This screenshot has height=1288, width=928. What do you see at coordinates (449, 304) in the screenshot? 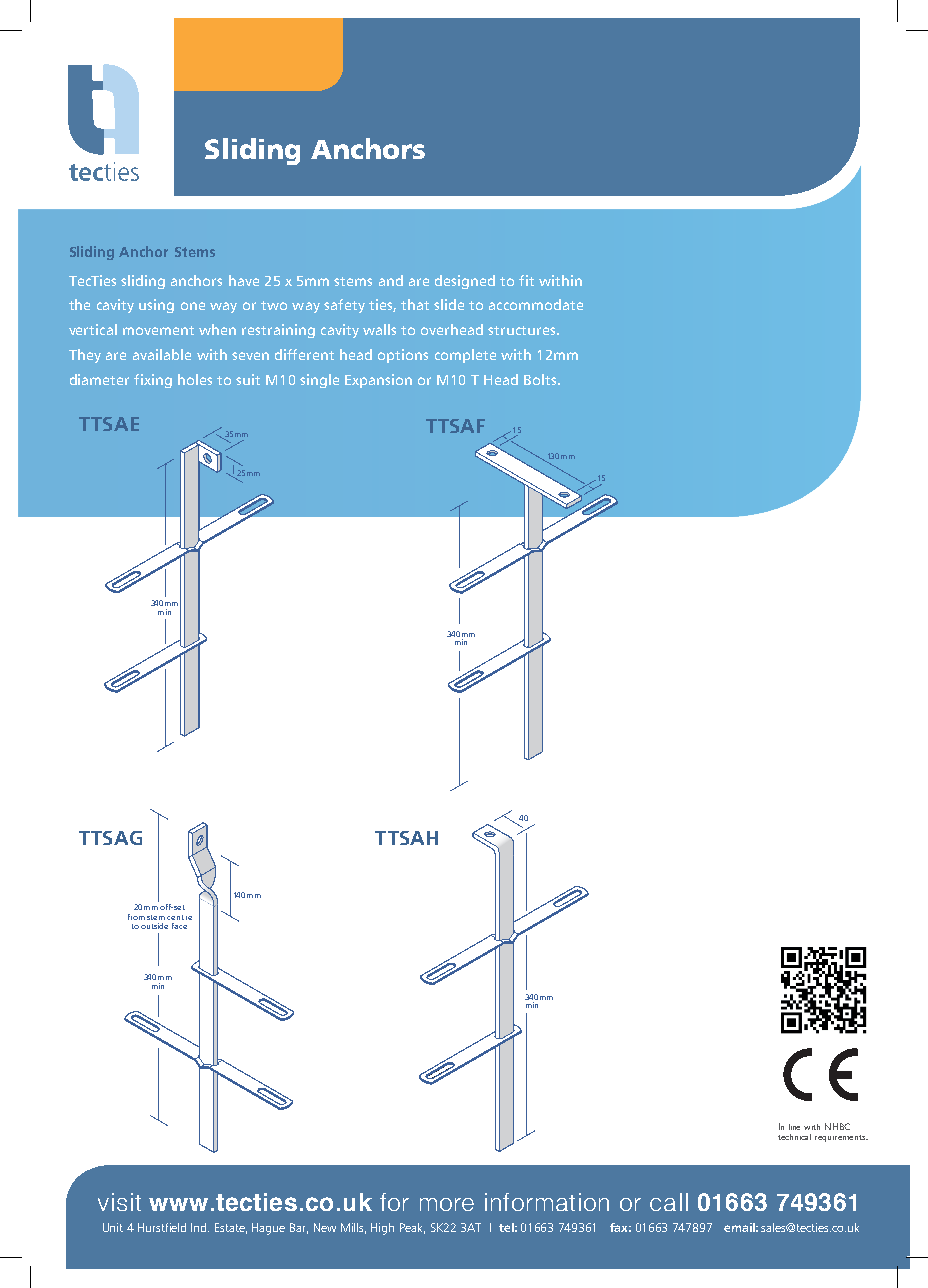
I see `slide` at bounding box center [449, 304].
